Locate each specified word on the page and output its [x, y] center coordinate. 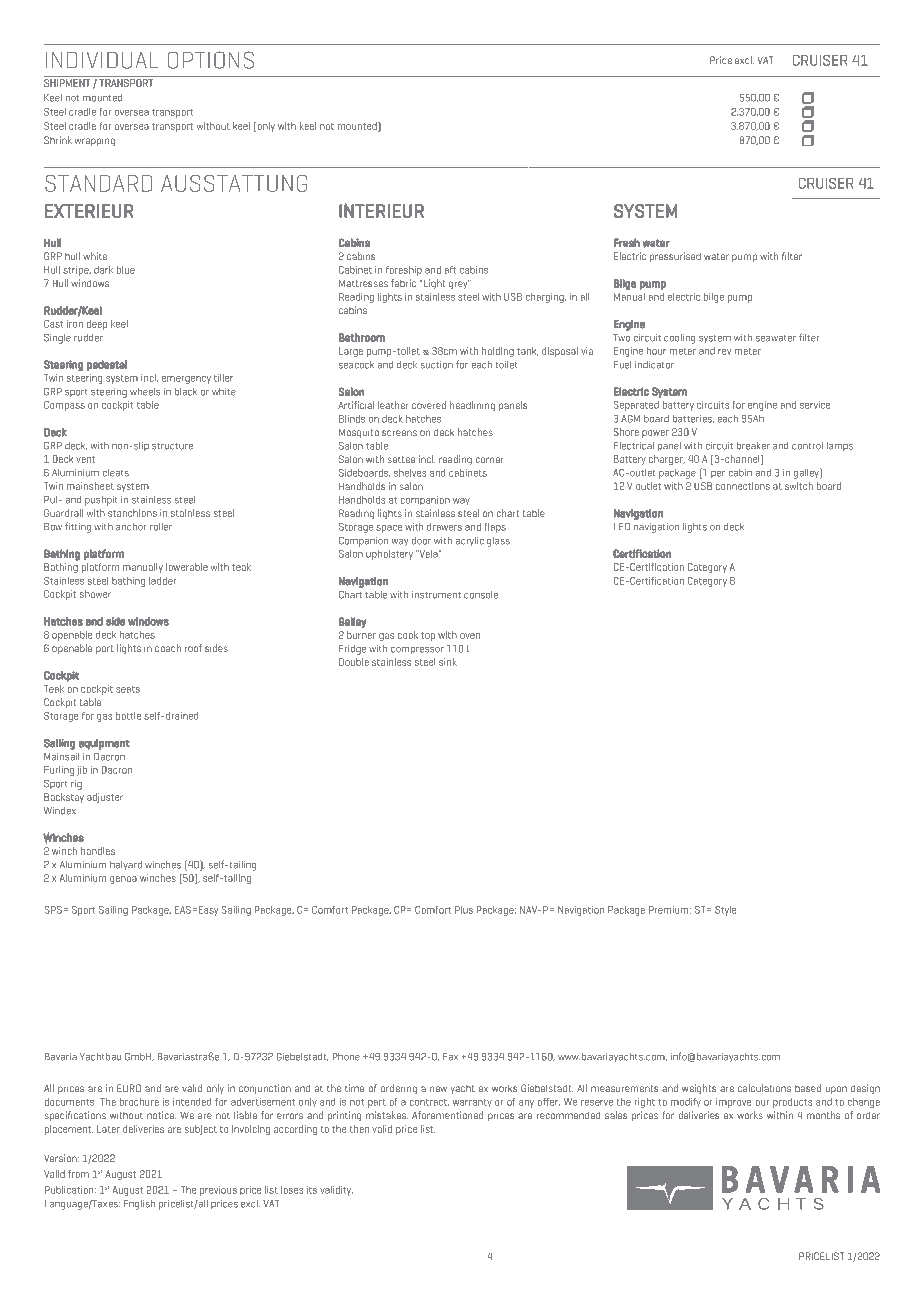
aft [450, 270]
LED [622, 527]
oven [470, 636]
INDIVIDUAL [102, 60]
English [139, 1205]
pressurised [675, 257]
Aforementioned [447, 1115]
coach [168, 648]
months [823, 1115]
